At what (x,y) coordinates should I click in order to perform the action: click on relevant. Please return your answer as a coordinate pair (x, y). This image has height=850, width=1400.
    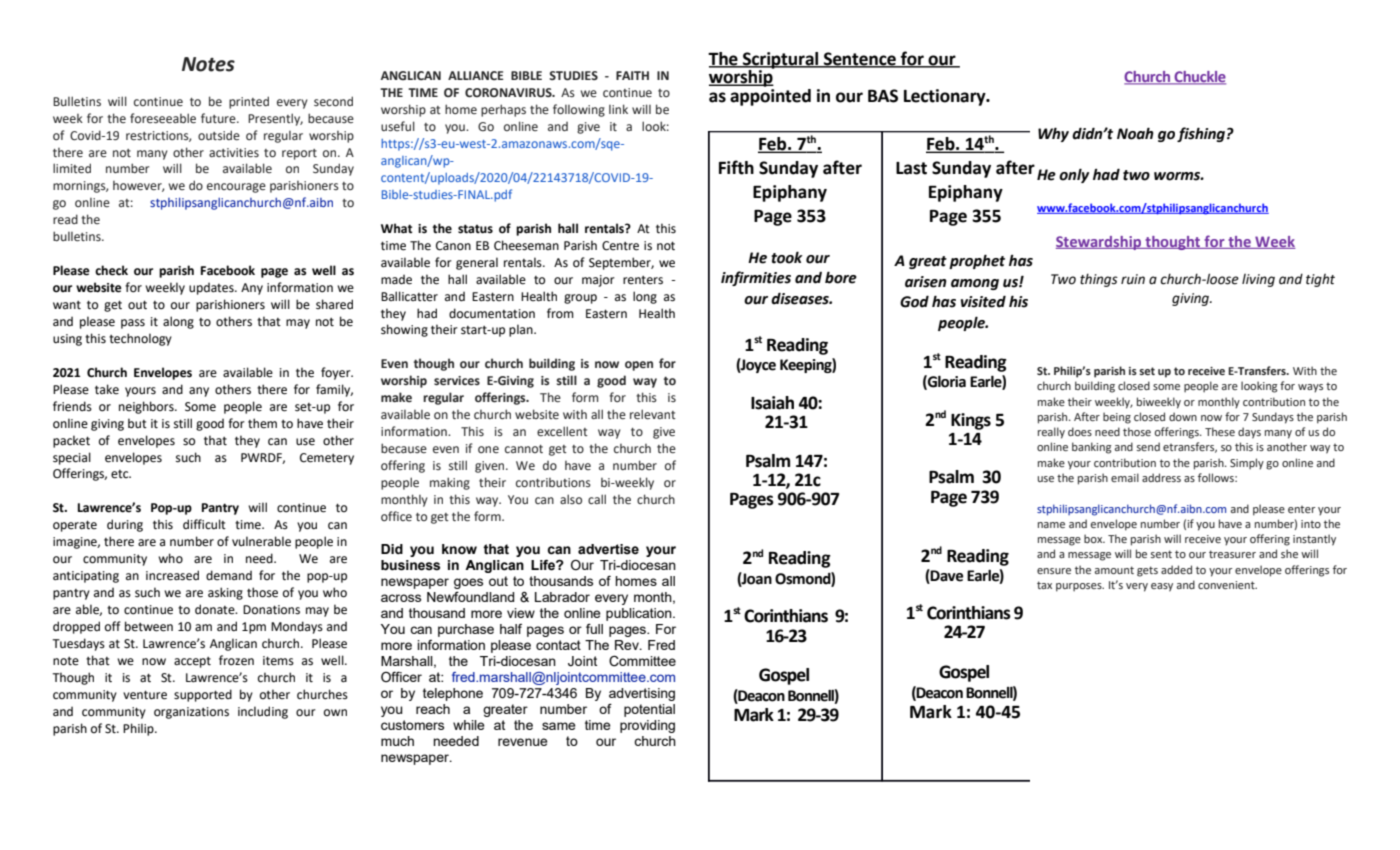
    Looking at the image, I should click on (653, 414).
